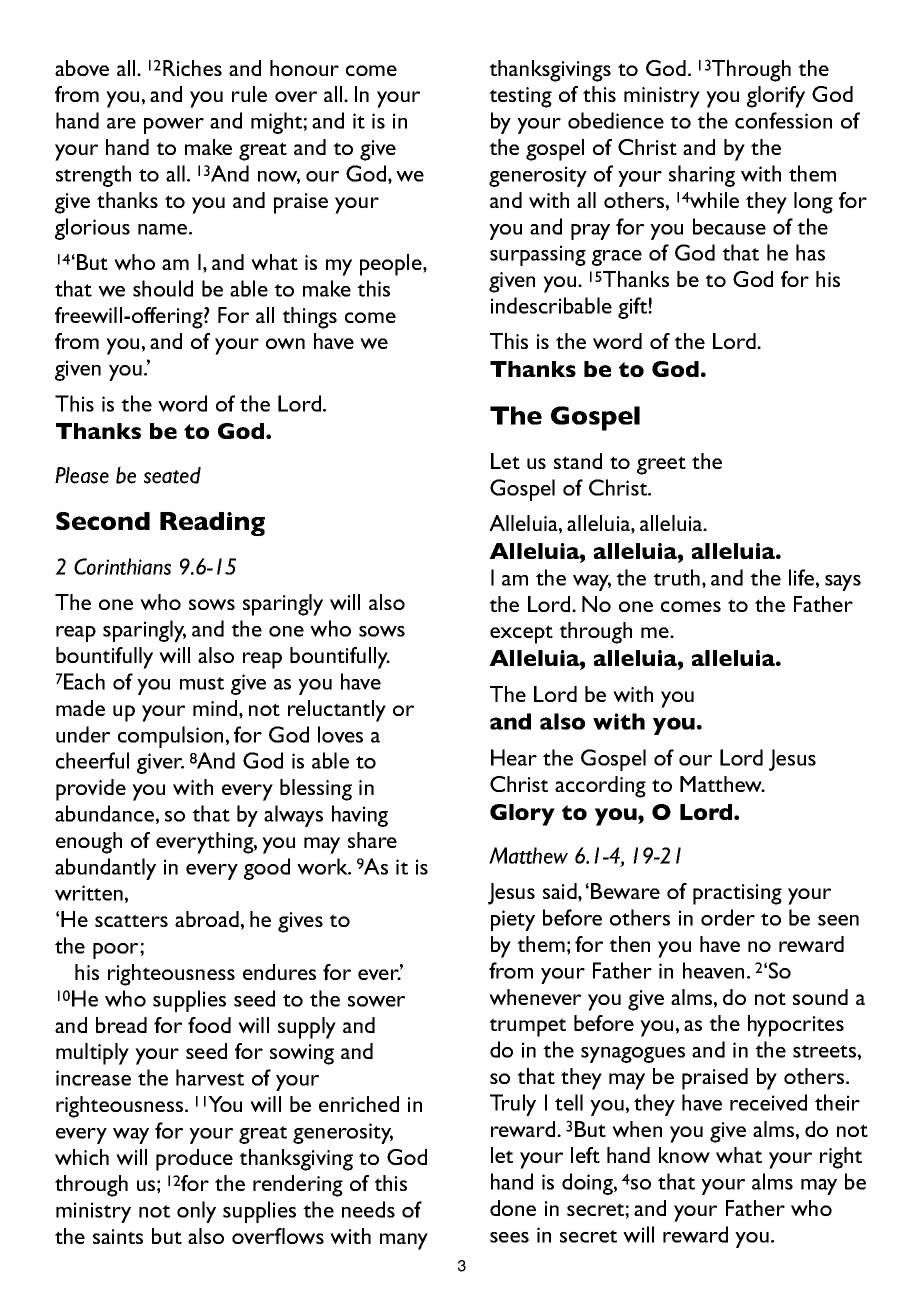 This screenshot has width=924, height=1308. What do you see at coordinates (513, 920) in the screenshot?
I see `piety` at bounding box center [513, 920].
